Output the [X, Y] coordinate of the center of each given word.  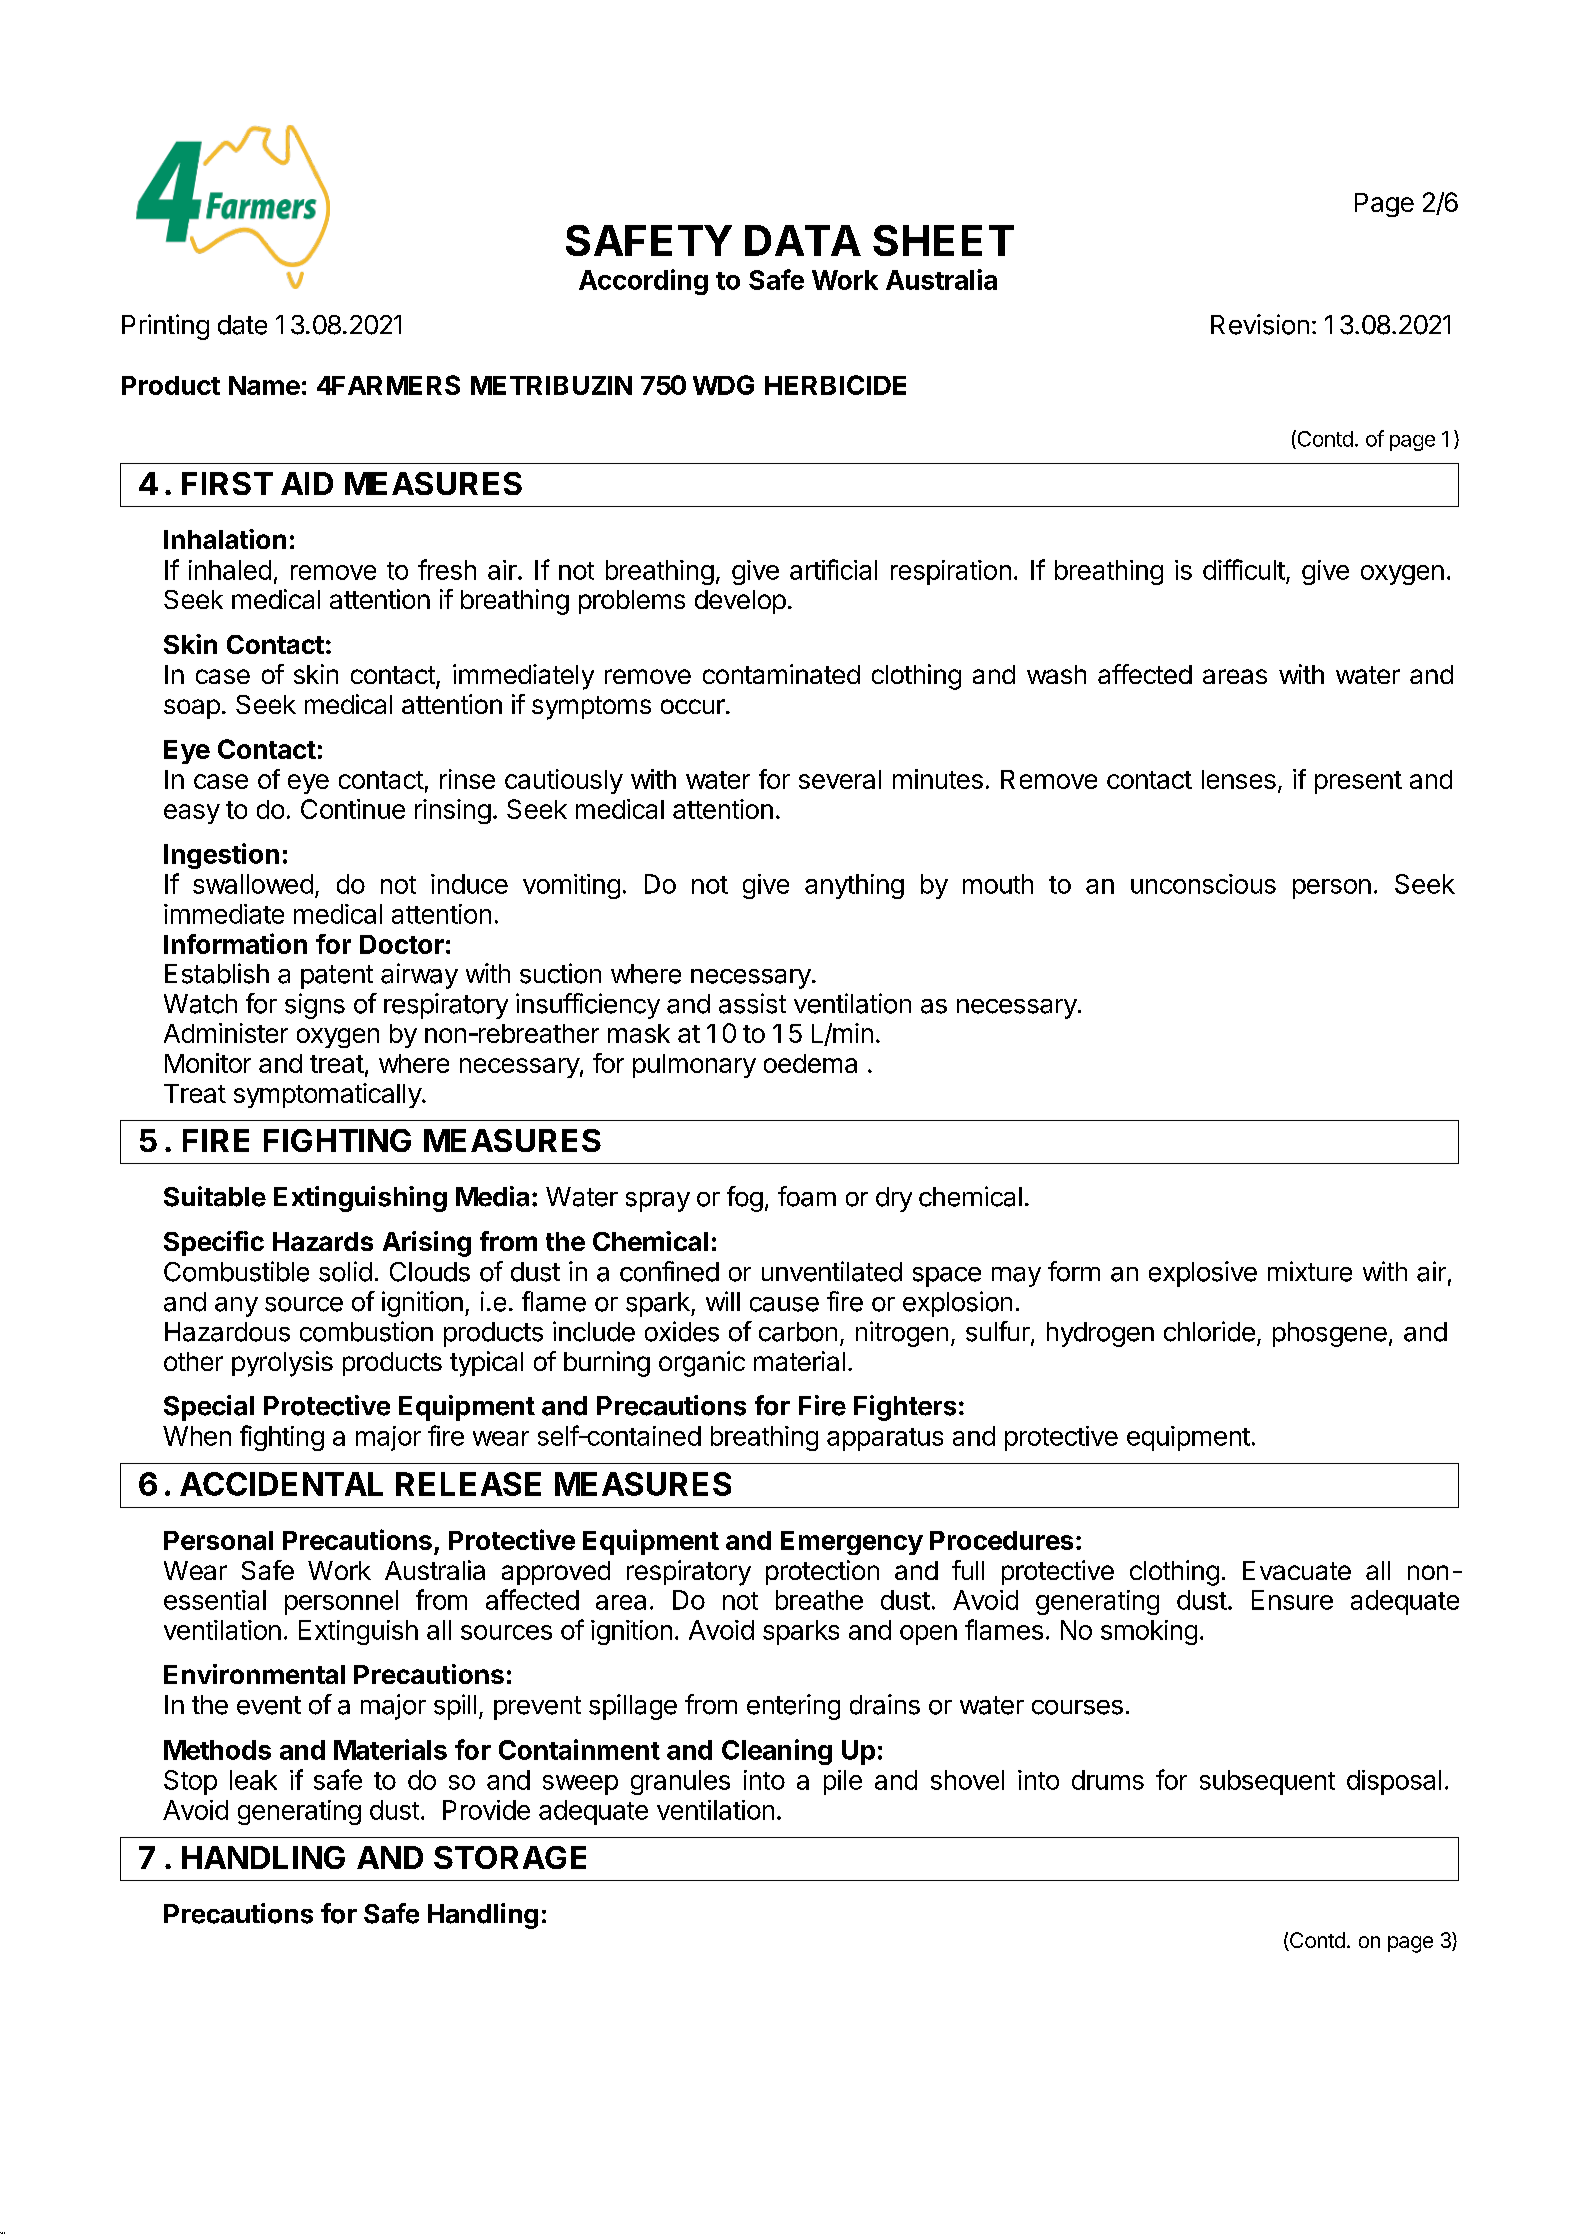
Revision [1260, 324]
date [242, 325]
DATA [803, 240]
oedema [810, 1063]
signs [315, 1006]
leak [253, 1780]
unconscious [1203, 884]
